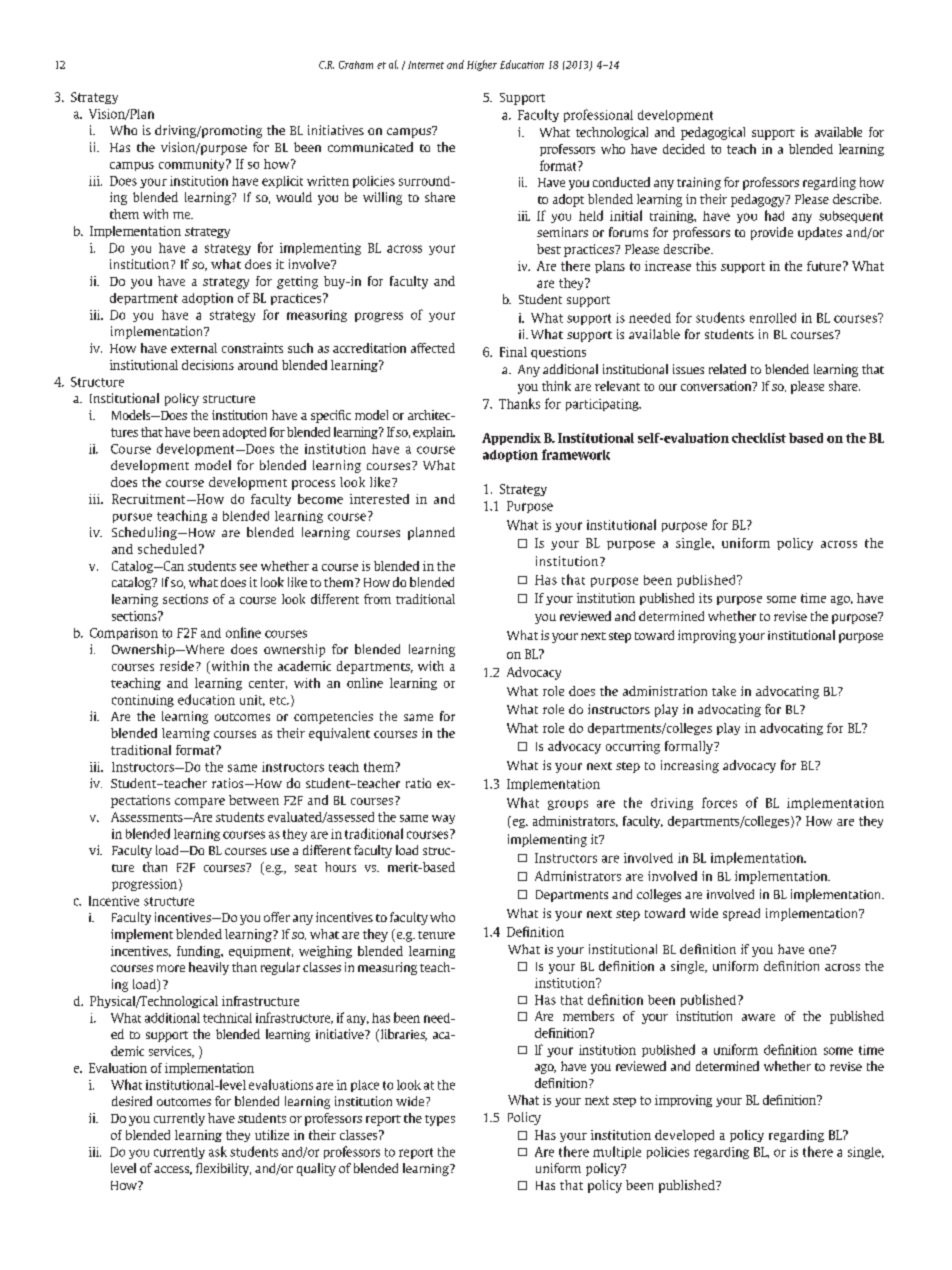 This screenshot has height=1270, width=952. What do you see at coordinates (759, 438) in the screenshot?
I see `checklist` at bounding box center [759, 438].
